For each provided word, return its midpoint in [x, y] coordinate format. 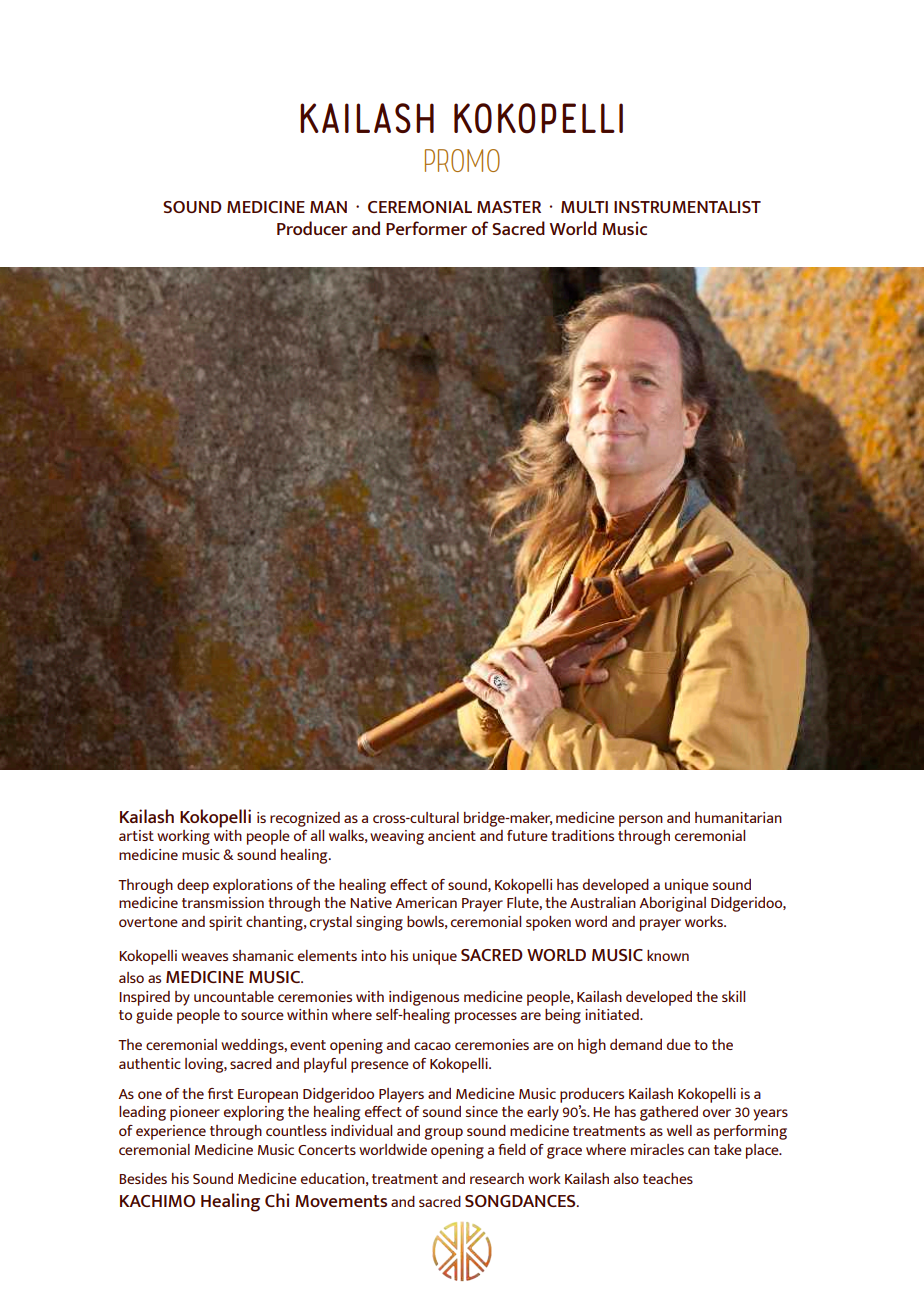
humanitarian [738, 817]
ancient [452, 835]
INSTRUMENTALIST [687, 207]
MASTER [509, 207]
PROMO [462, 160]
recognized [305, 819]
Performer [426, 228]
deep [193, 886]
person [641, 821]
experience [171, 1132]
